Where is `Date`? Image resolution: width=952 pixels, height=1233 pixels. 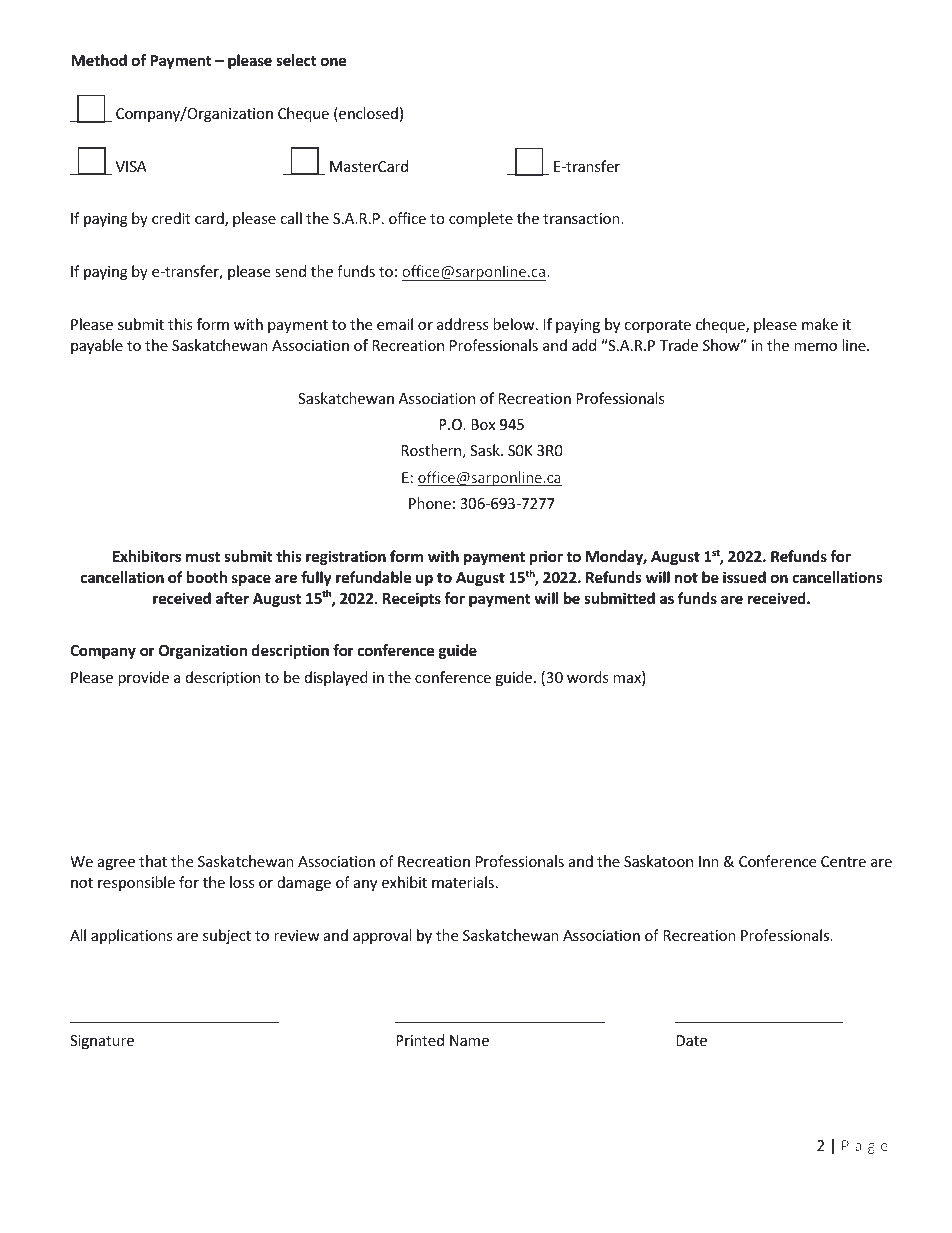 Date is located at coordinates (691, 1040).
